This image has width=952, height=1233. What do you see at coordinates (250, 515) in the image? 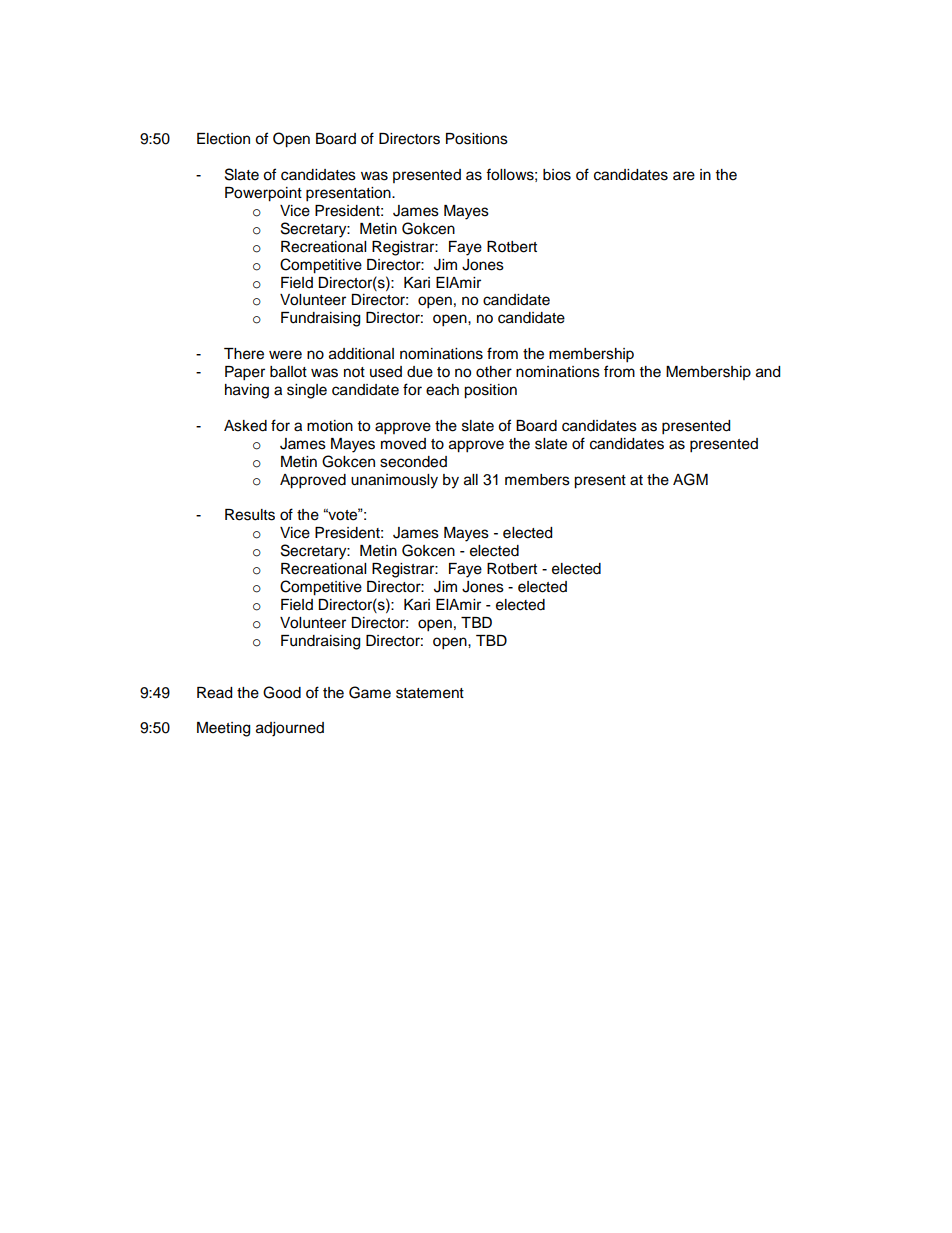
I see `Results` at bounding box center [250, 515].
